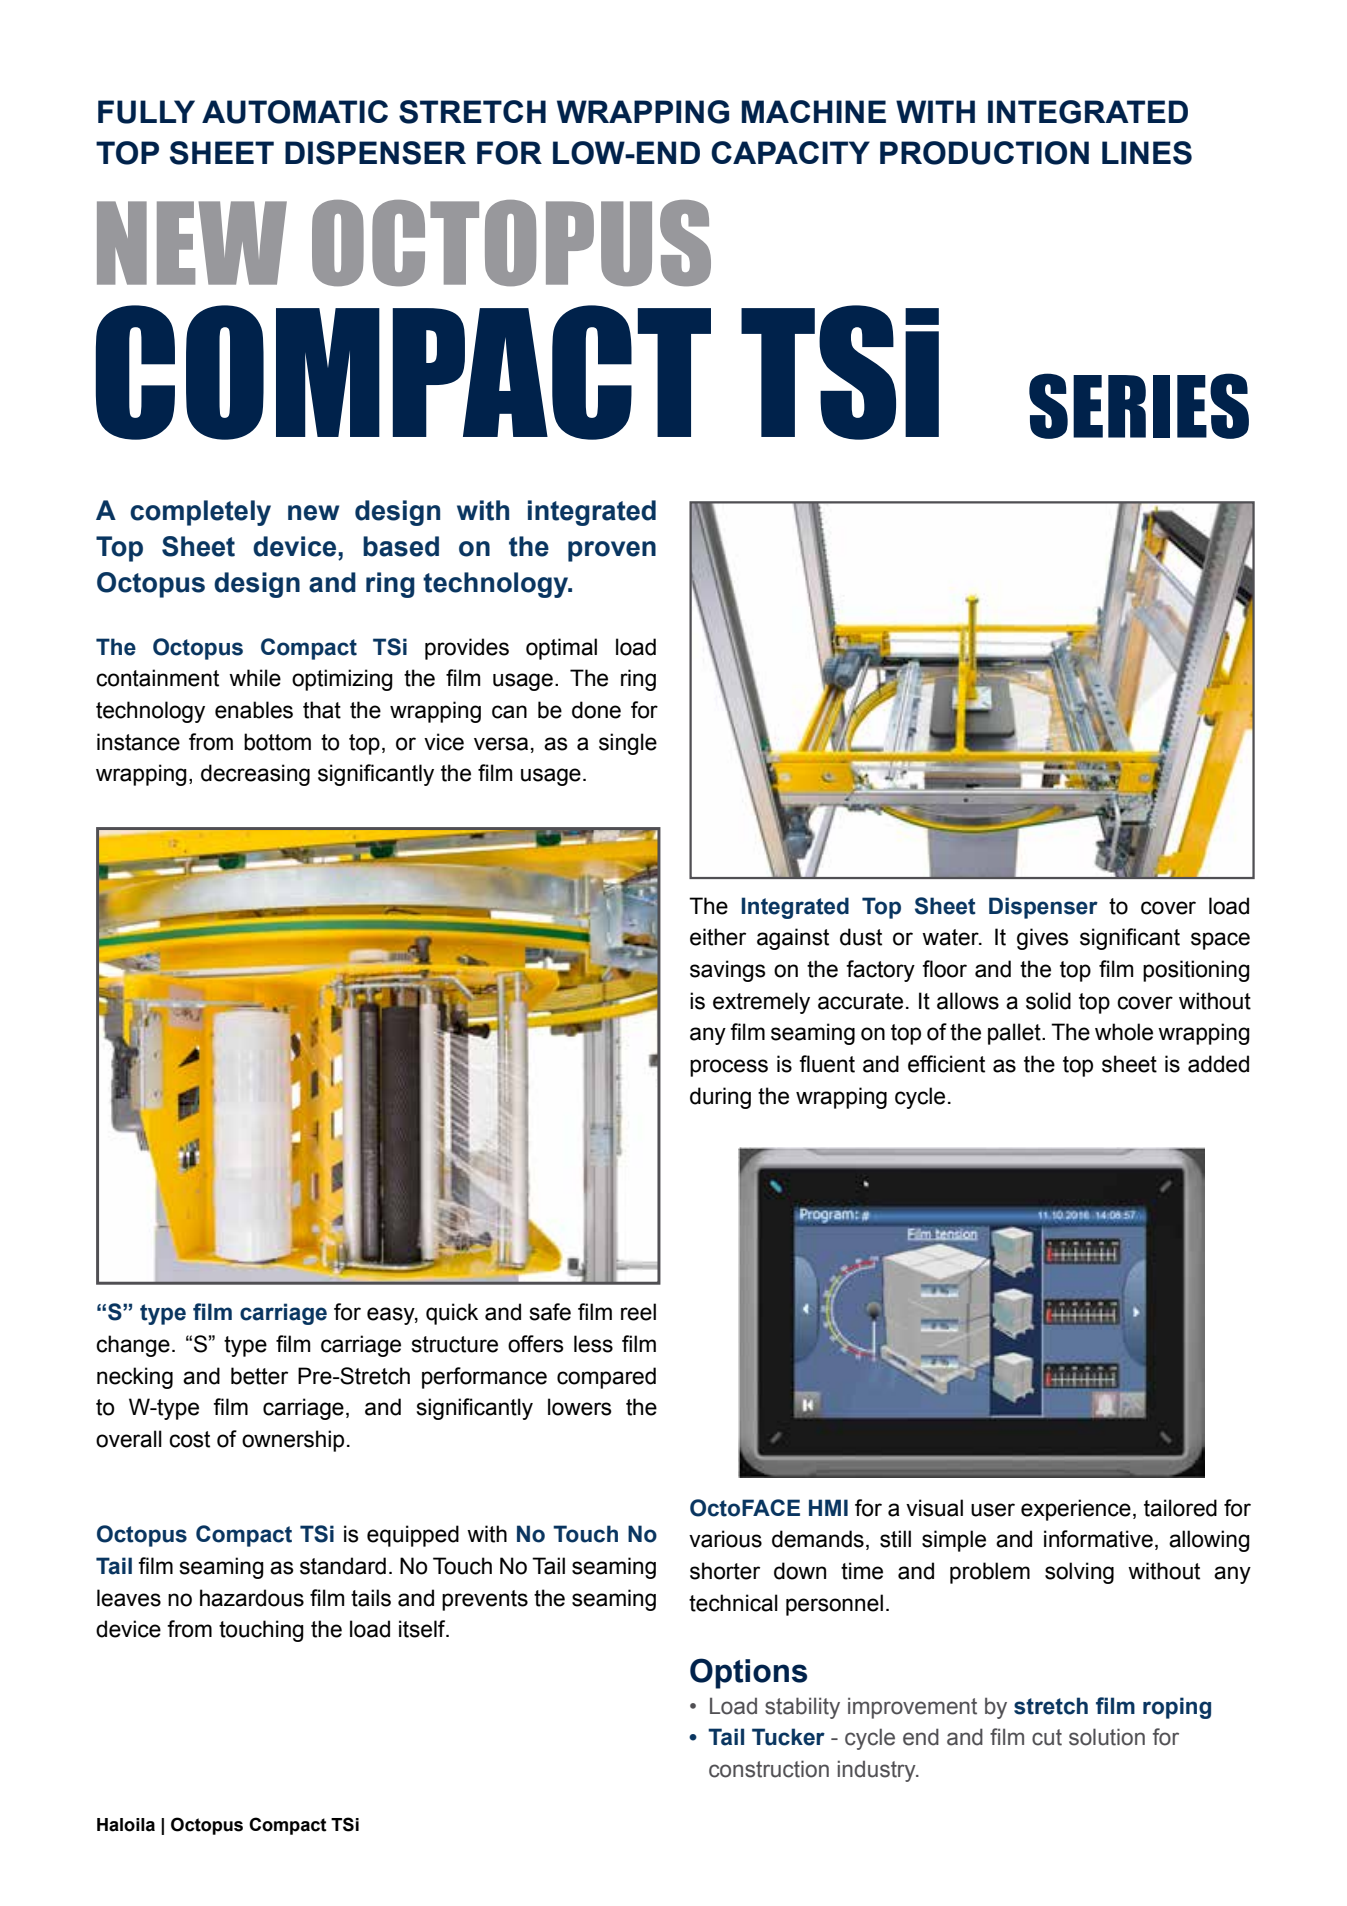 The image size is (1347, 1906). What do you see at coordinates (255, 678) in the image?
I see `while` at bounding box center [255, 678].
